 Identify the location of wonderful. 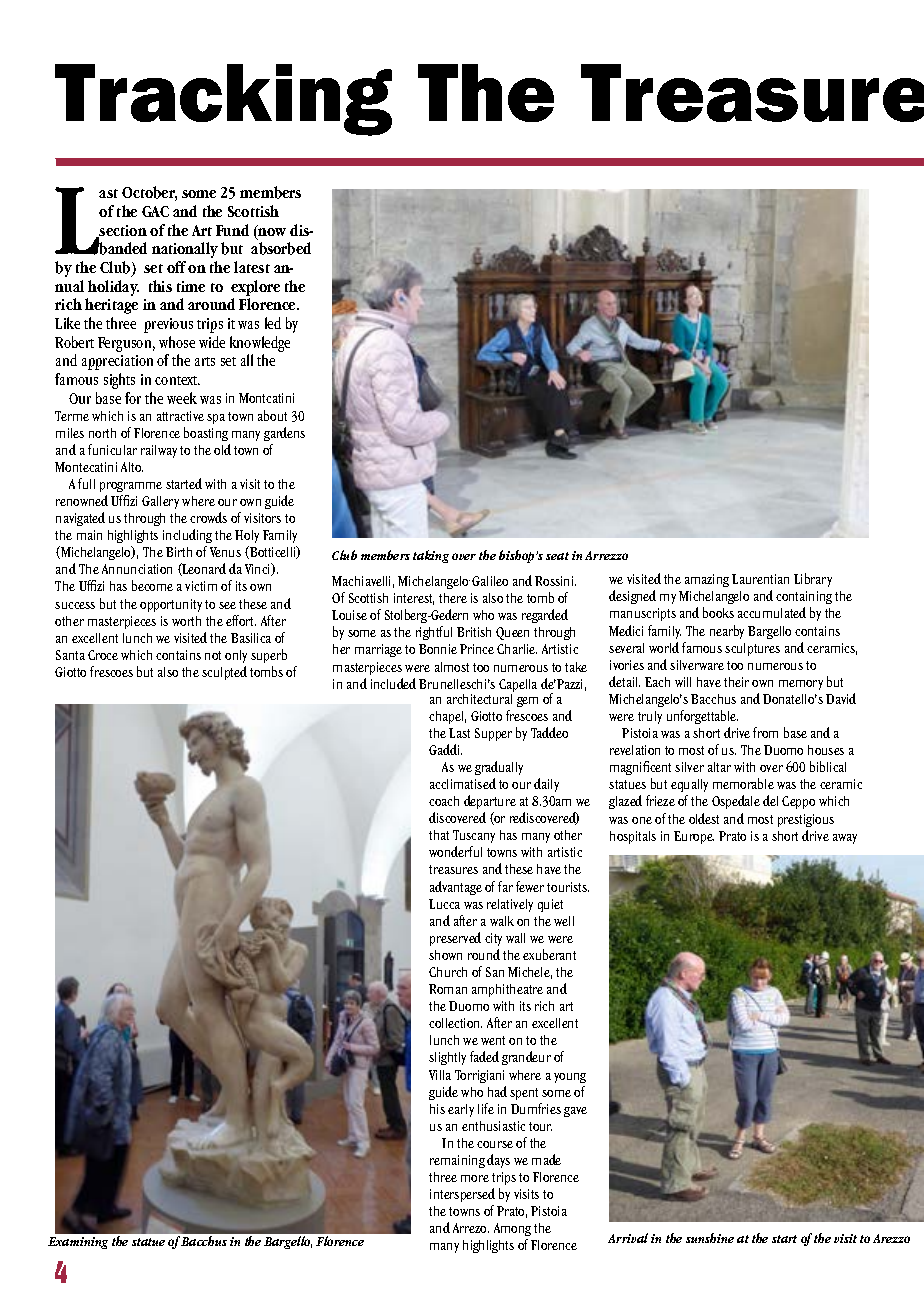
(455, 851).
